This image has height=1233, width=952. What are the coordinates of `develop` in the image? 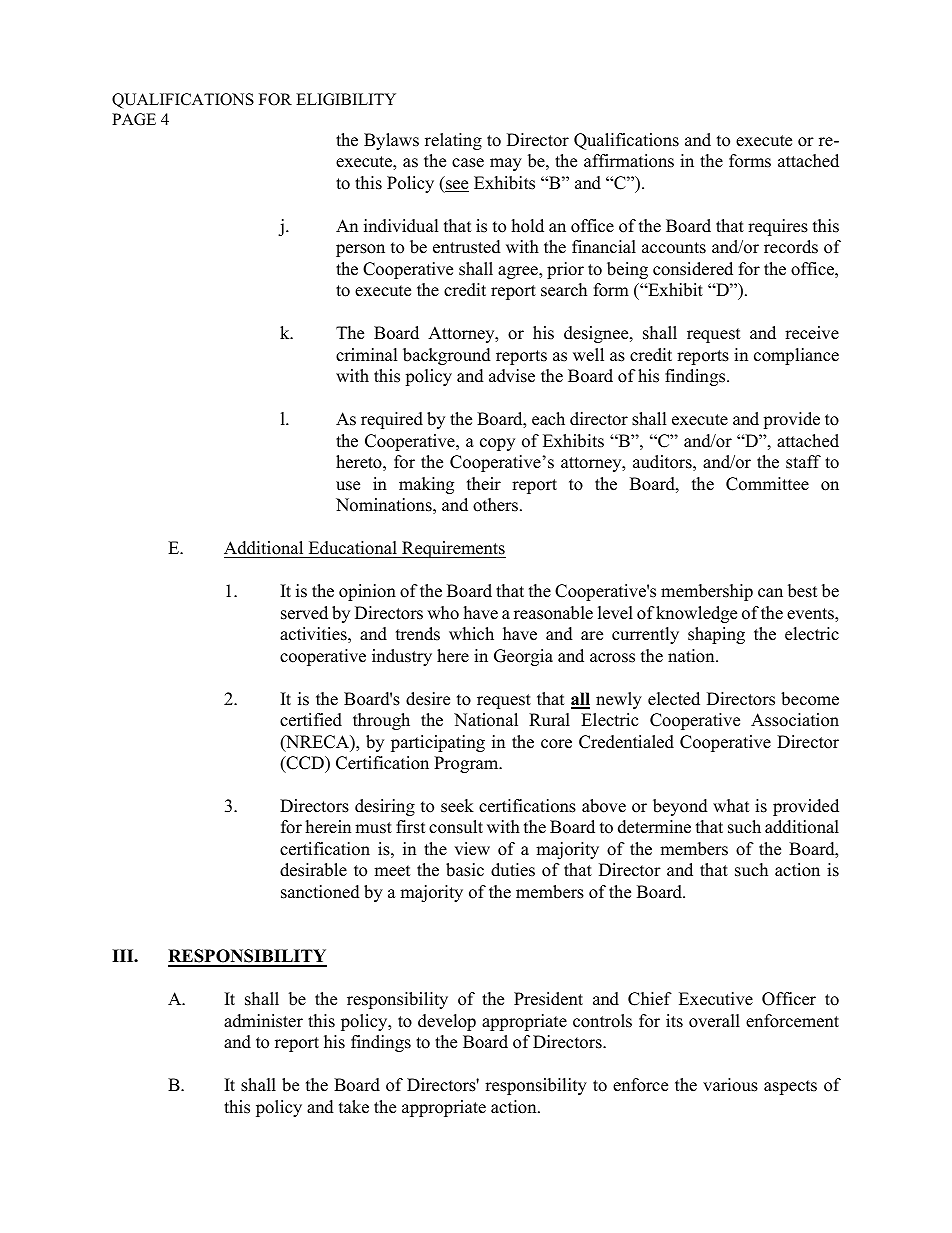 It's located at (447, 1022).
